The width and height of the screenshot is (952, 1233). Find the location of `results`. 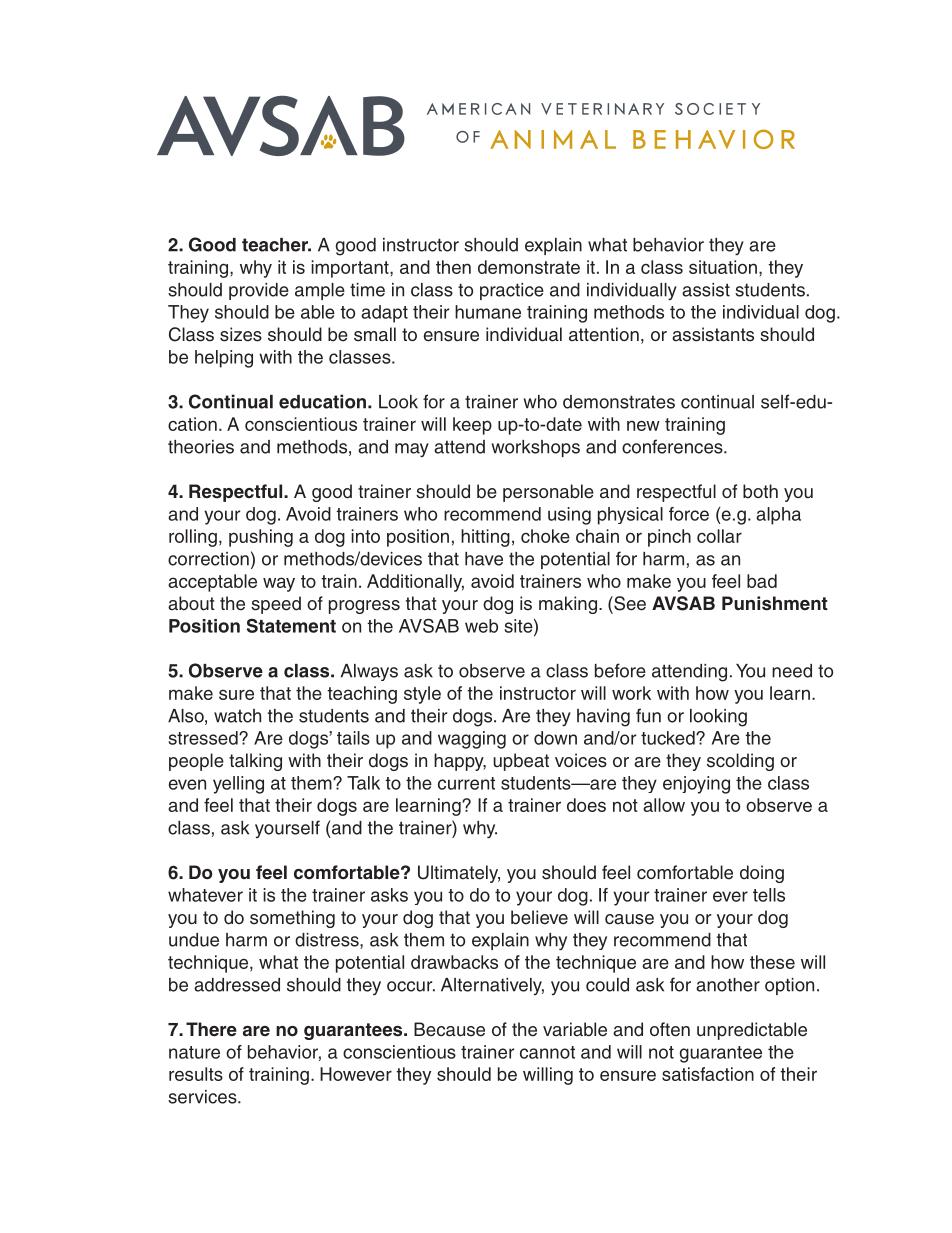

results is located at coordinates (196, 1074).
